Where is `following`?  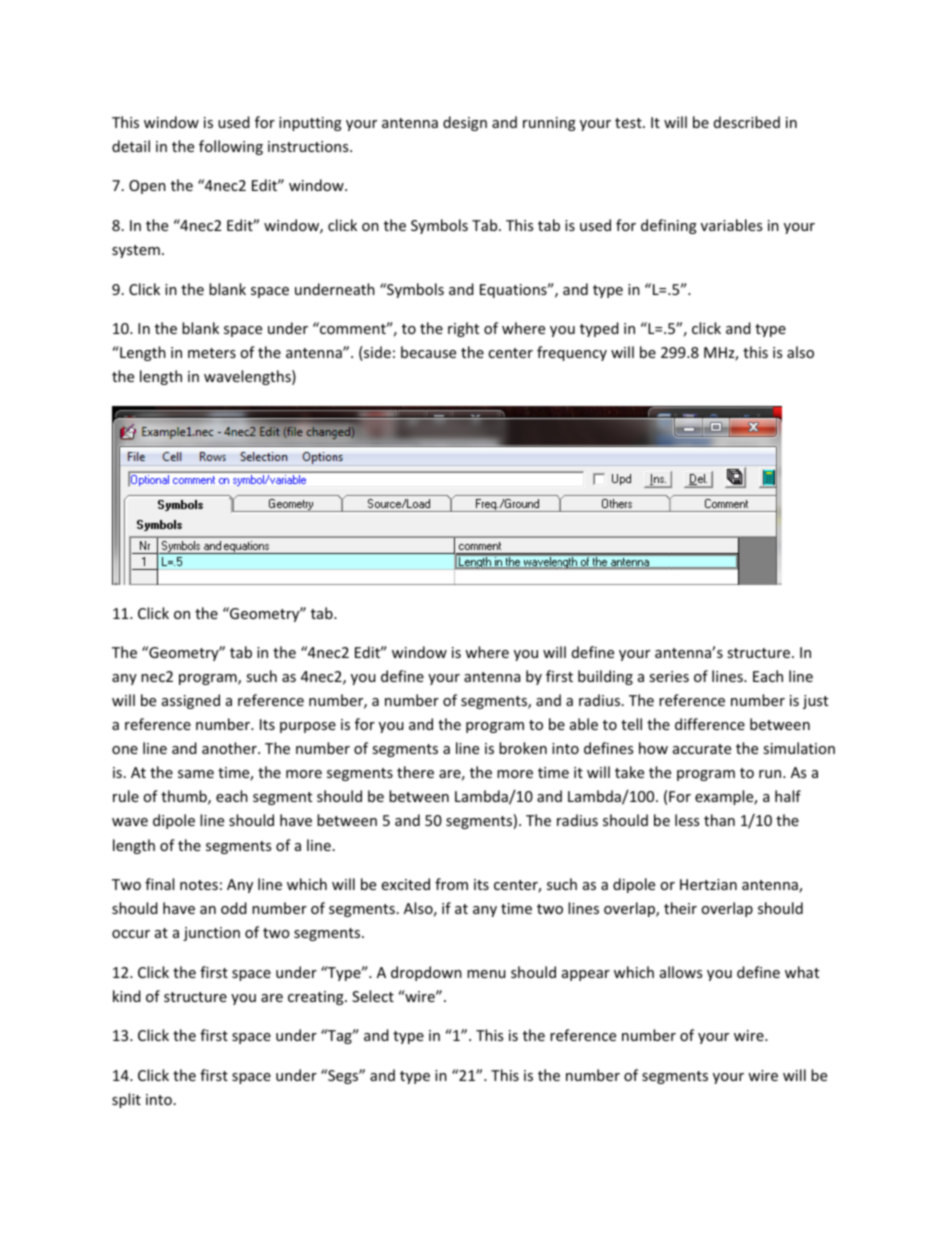
following is located at coordinates (231, 147).
